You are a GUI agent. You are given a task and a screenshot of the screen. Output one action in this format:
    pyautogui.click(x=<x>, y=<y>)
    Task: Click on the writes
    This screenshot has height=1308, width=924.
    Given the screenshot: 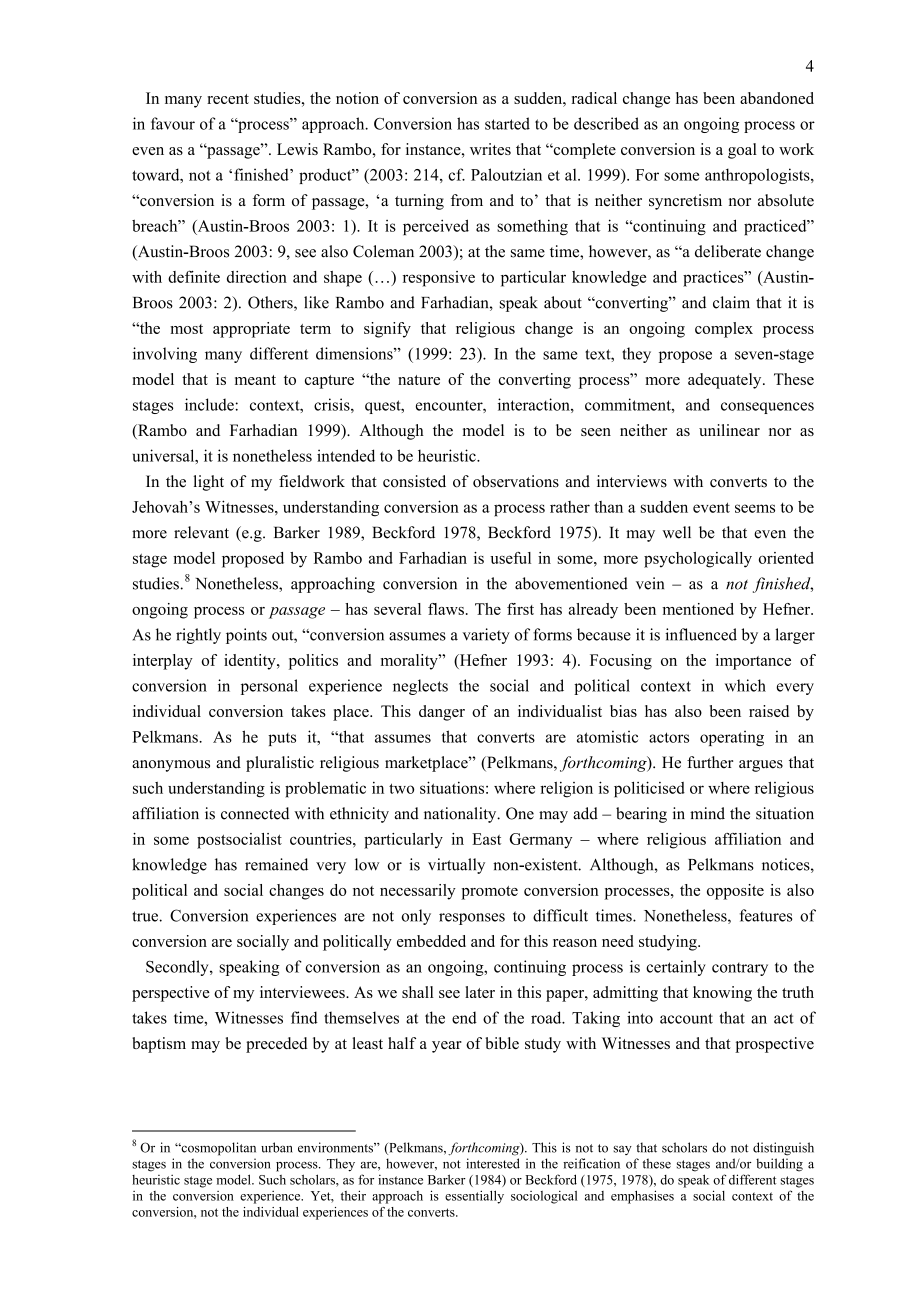 What is the action you would take?
    pyautogui.click(x=490, y=149)
